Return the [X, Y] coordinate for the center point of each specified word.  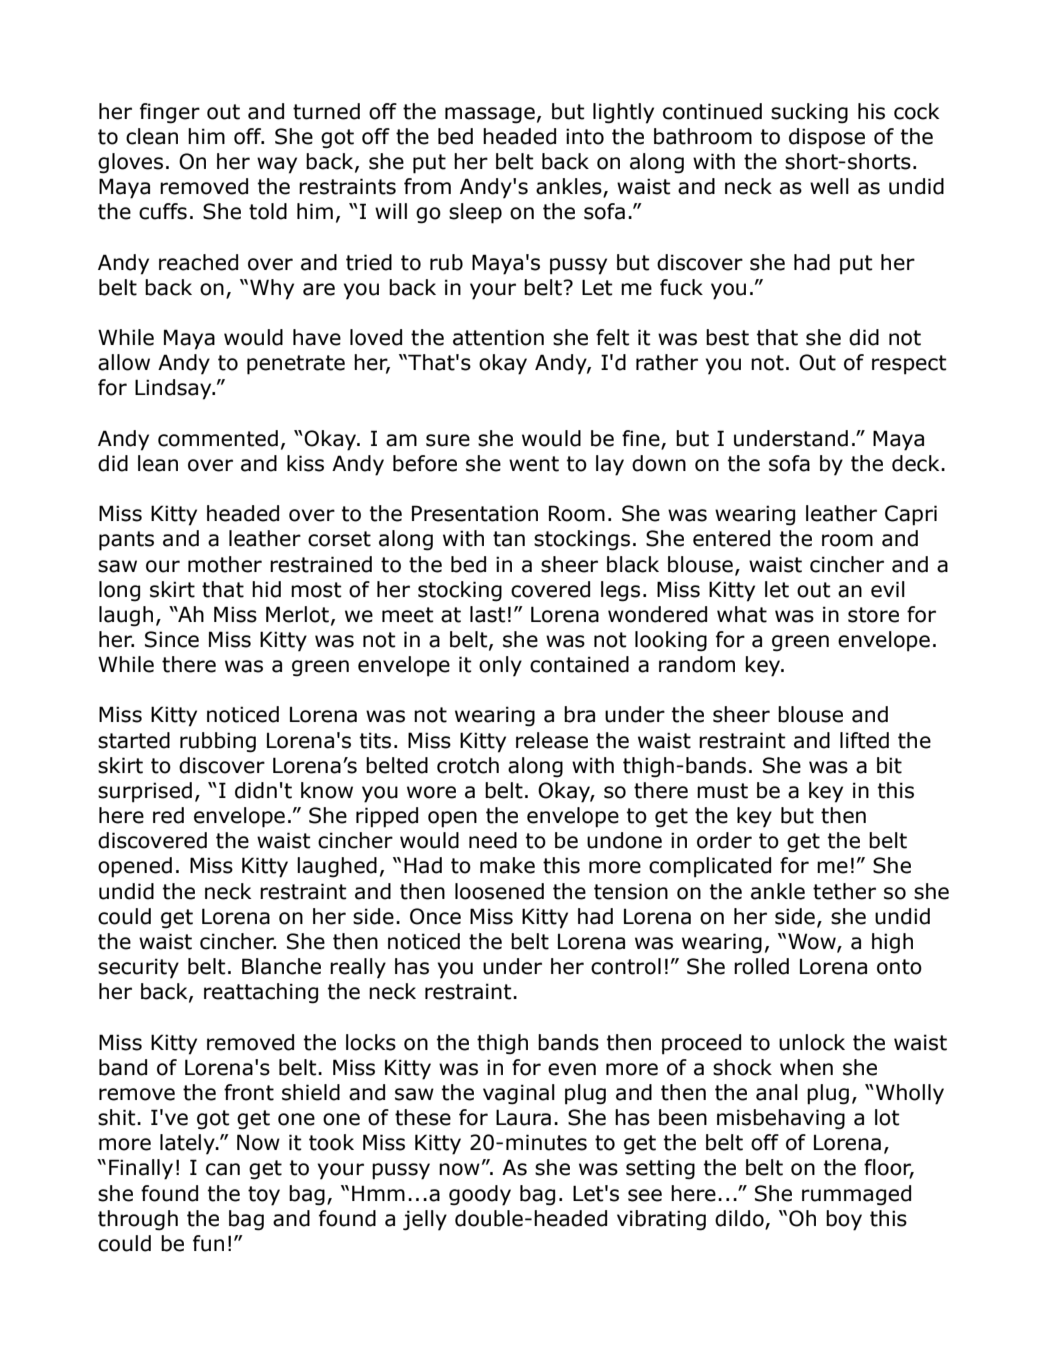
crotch [468, 765]
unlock [812, 1042]
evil [888, 589]
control [626, 966]
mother [225, 564]
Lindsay [174, 389]
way [277, 165]
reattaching [261, 993]
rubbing [218, 742]
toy [264, 1196]
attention [498, 337]
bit [889, 765]
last [488, 614]
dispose [827, 138]
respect [909, 365]
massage [490, 115]
